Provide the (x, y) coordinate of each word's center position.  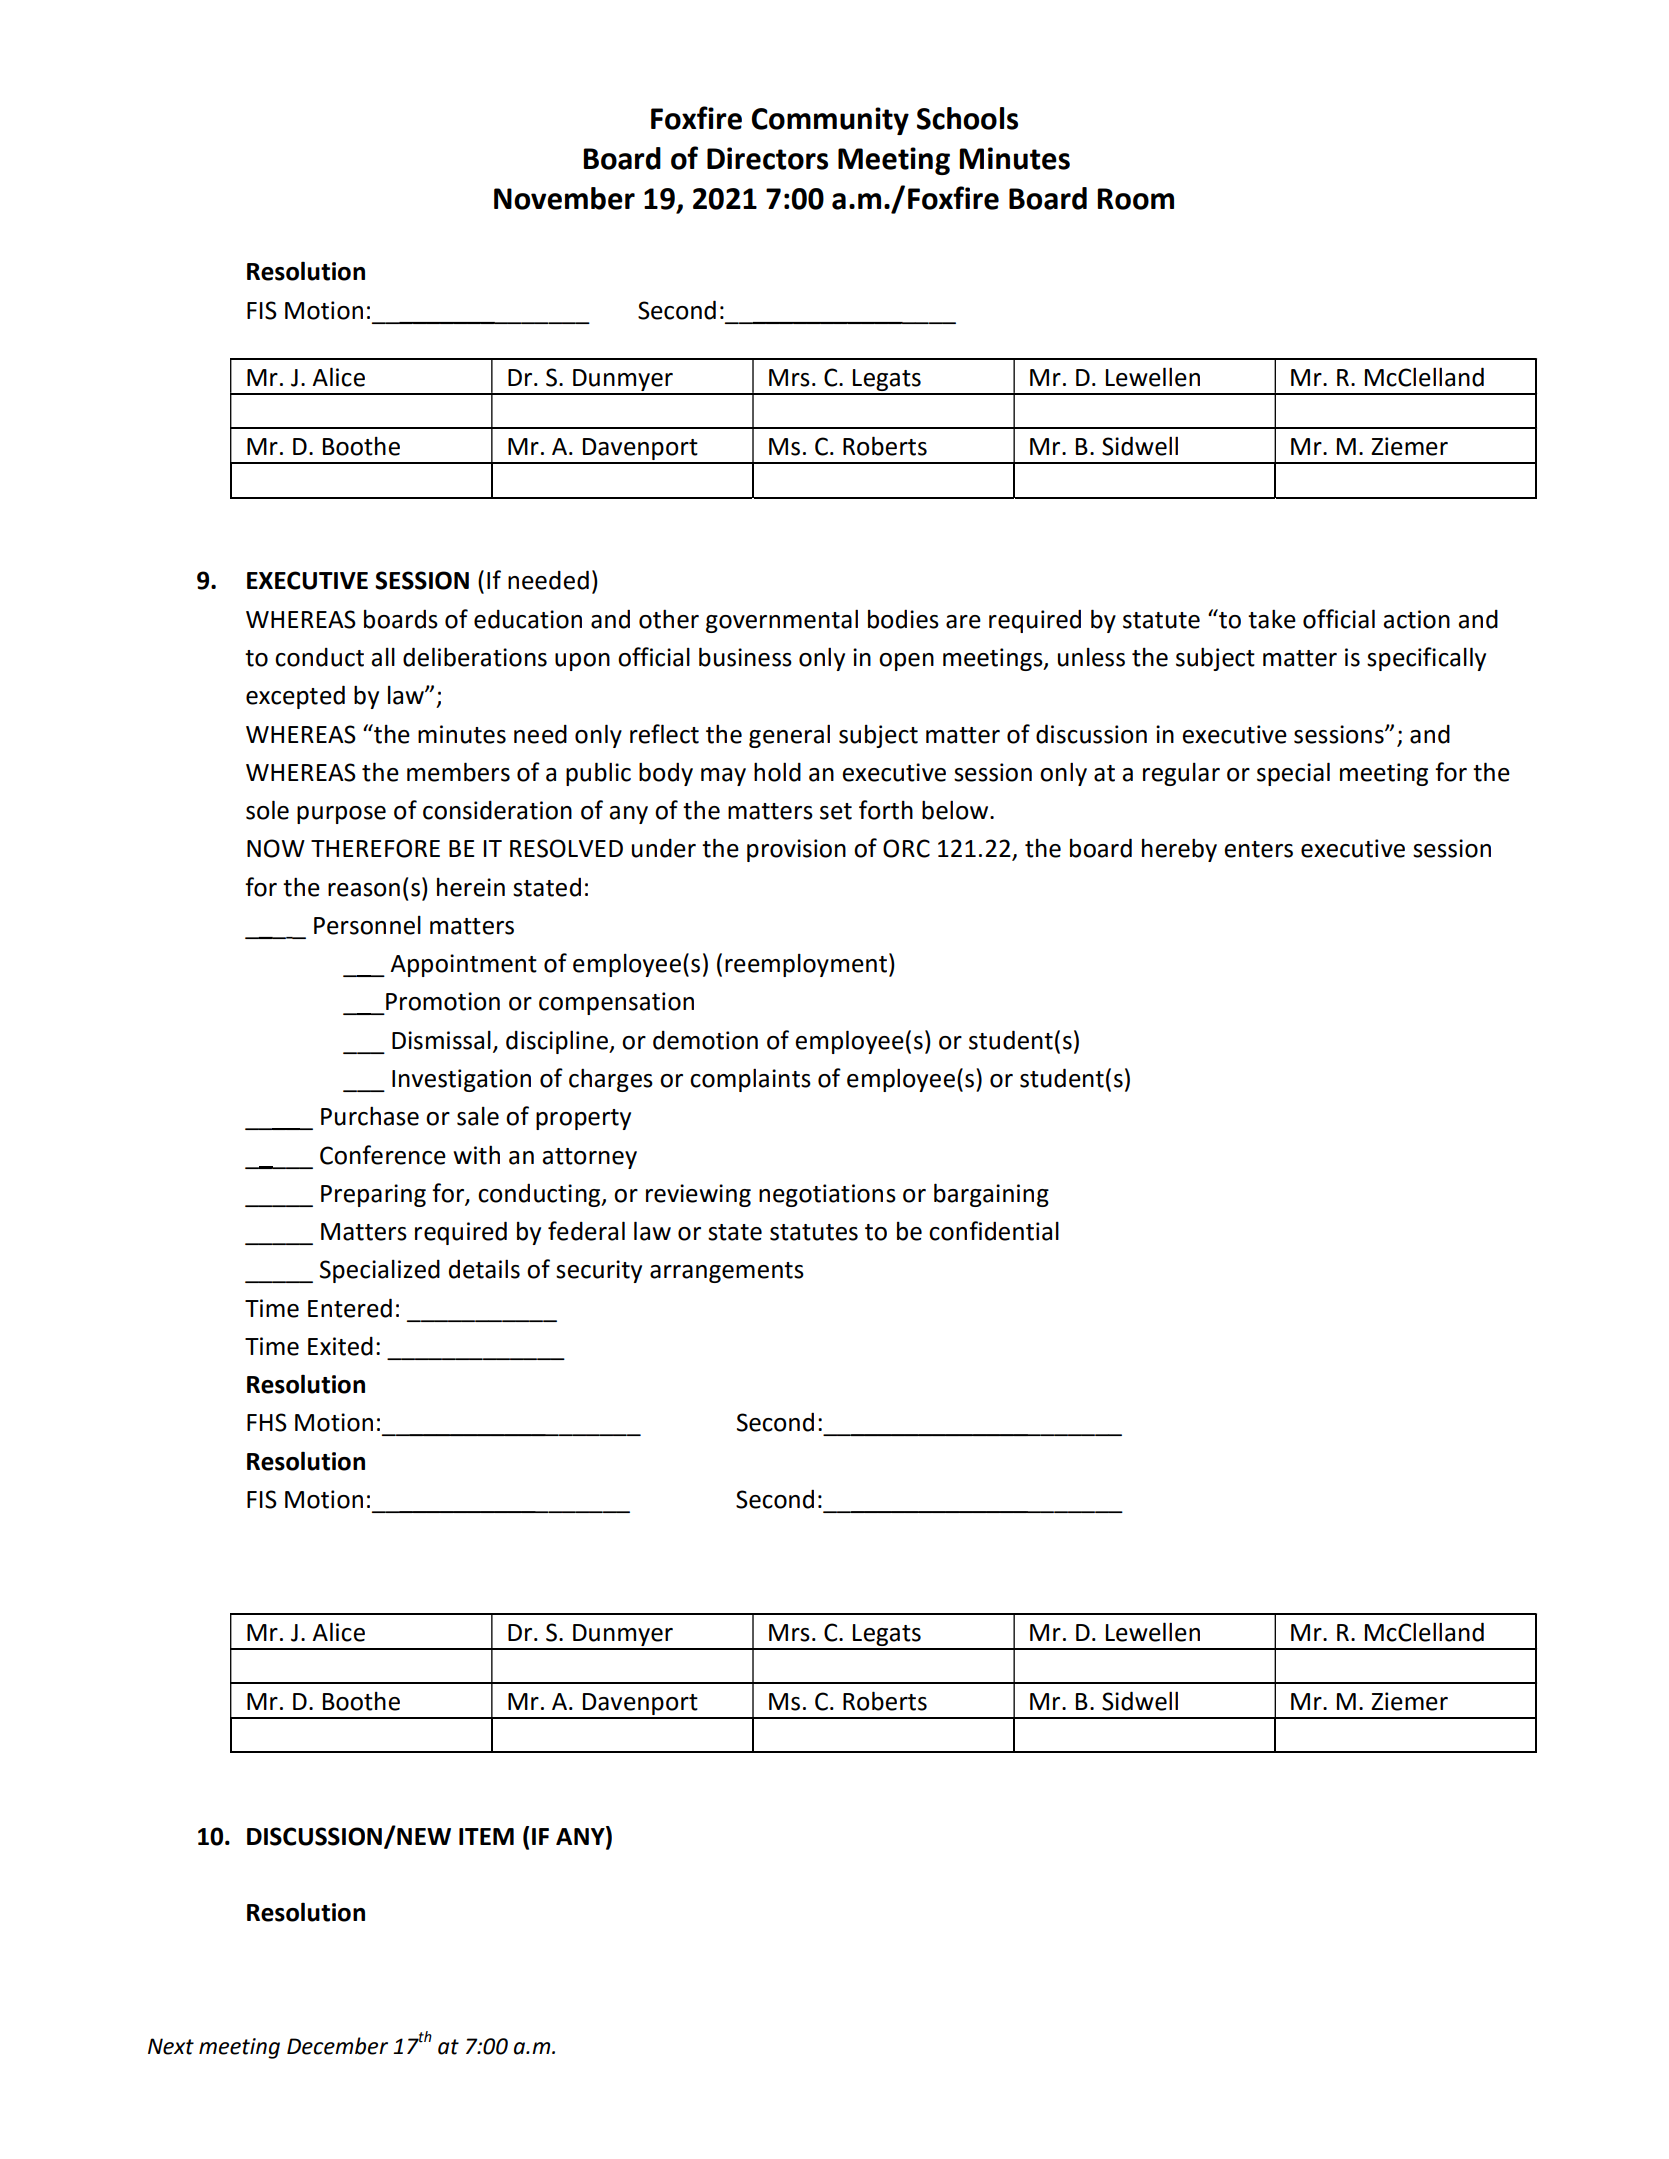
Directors (767, 158)
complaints (750, 1080)
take (1272, 619)
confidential (994, 1231)
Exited (340, 1346)
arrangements (727, 1272)
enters (1258, 849)
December (337, 2046)
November (564, 198)
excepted (295, 697)
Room (1135, 199)
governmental (782, 621)
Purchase (370, 1116)
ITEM (486, 1836)
